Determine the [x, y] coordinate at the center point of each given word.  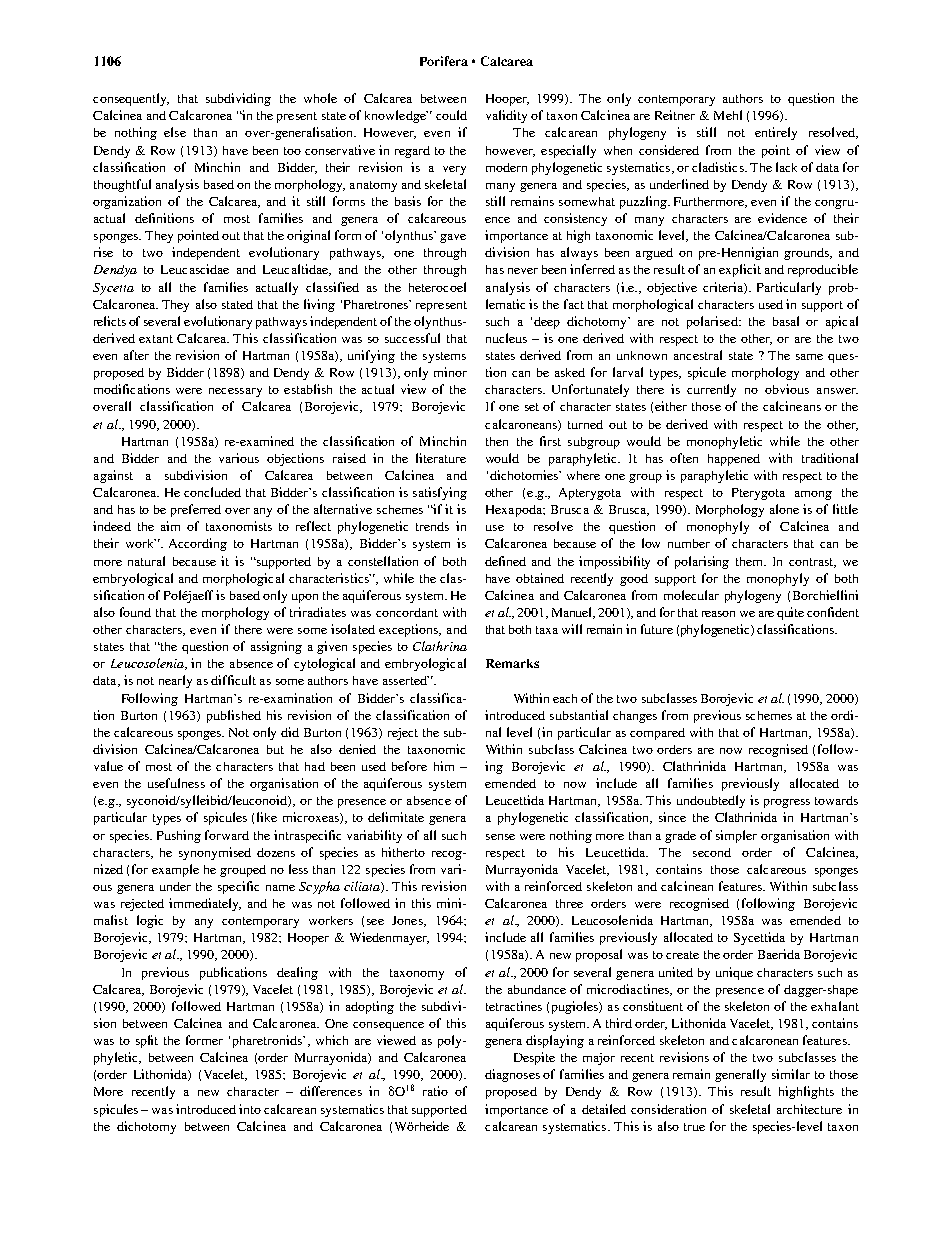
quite [790, 613]
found [135, 612]
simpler [736, 836]
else [175, 132]
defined [505, 561]
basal [786, 321]
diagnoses [512, 1075]
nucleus [506, 338]
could [451, 115]
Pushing [179, 836]
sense [500, 837]
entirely [776, 133]
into [250, 1109]
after [136, 355]
